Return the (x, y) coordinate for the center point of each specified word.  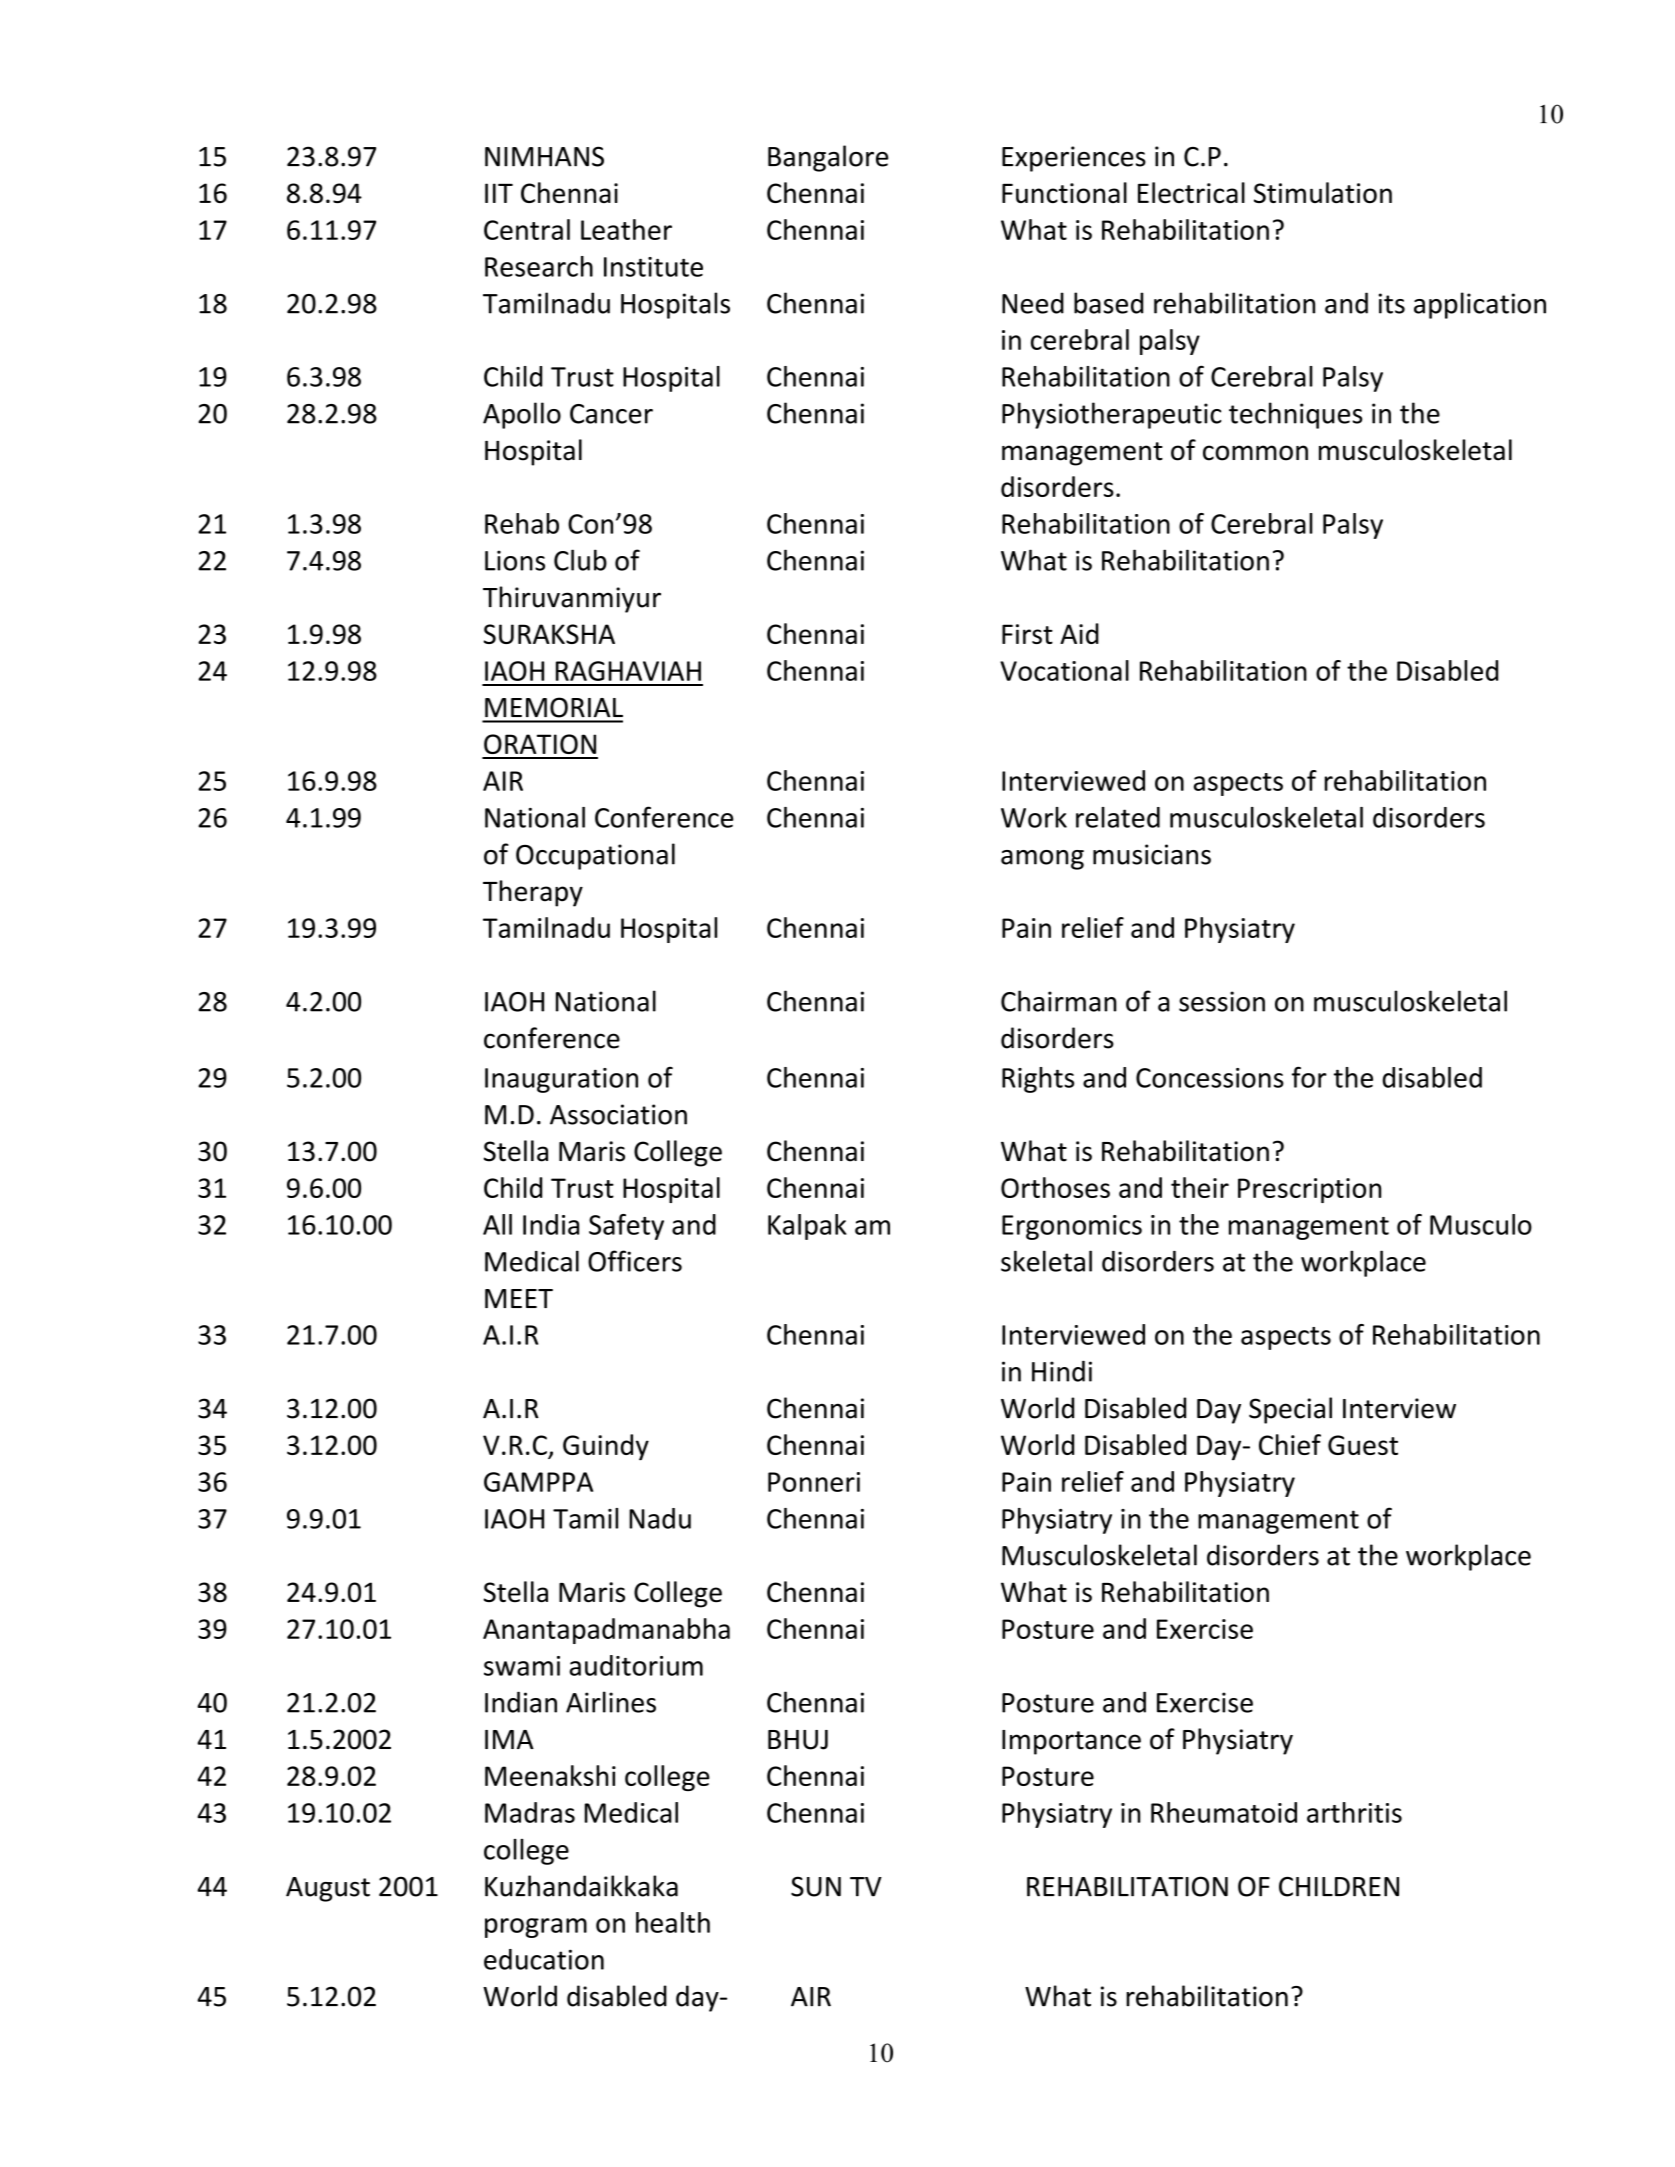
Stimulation (1323, 192)
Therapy (533, 893)
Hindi (1062, 1371)
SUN (816, 1886)
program (536, 1928)
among (1042, 860)
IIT (499, 193)
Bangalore (828, 158)
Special (1290, 1410)
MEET (519, 1298)
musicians (1152, 854)
